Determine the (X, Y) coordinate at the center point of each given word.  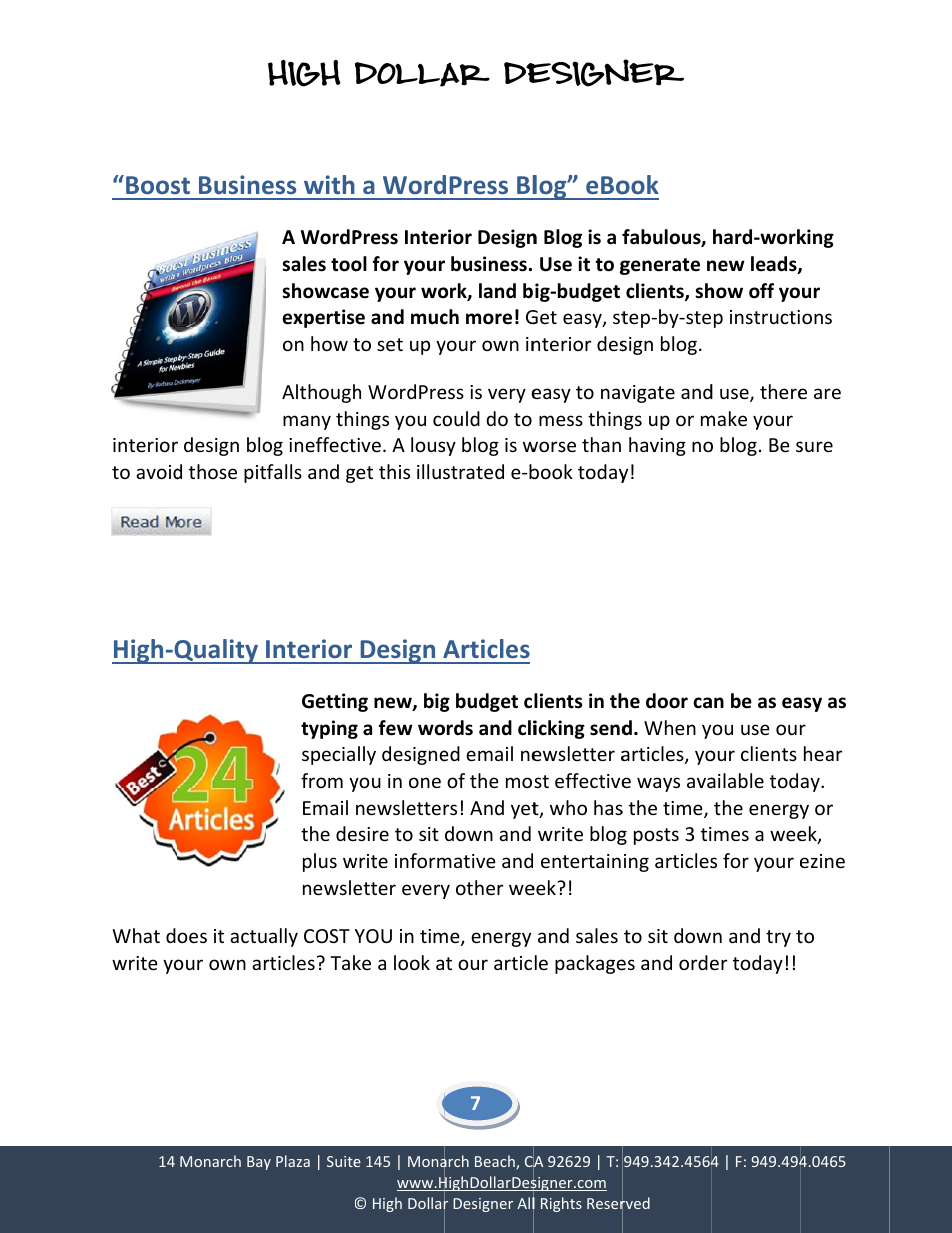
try (778, 938)
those (213, 471)
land (497, 291)
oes (192, 937)
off (761, 291)
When (670, 727)
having (657, 446)
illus (434, 471)
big (437, 702)
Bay (259, 1163)
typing (329, 729)
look (412, 962)
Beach (496, 1162)
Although (321, 393)
